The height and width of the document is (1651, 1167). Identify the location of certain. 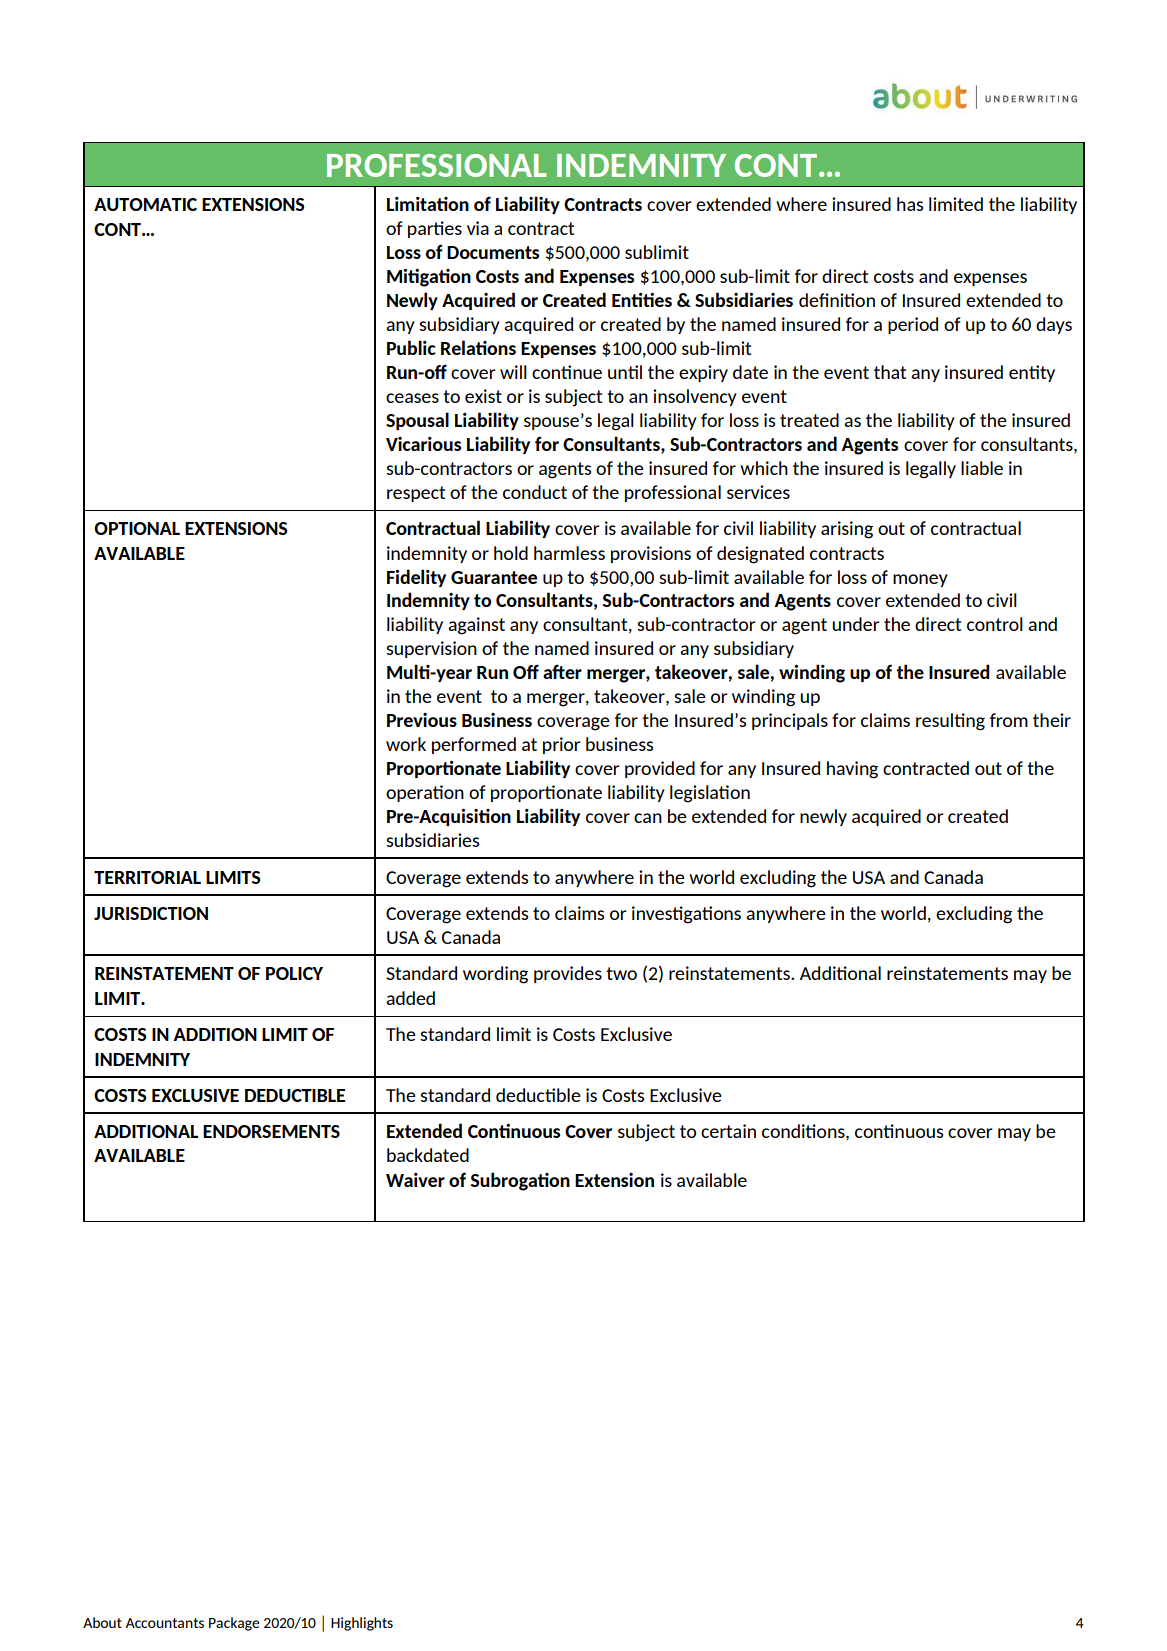
(728, 1131).
